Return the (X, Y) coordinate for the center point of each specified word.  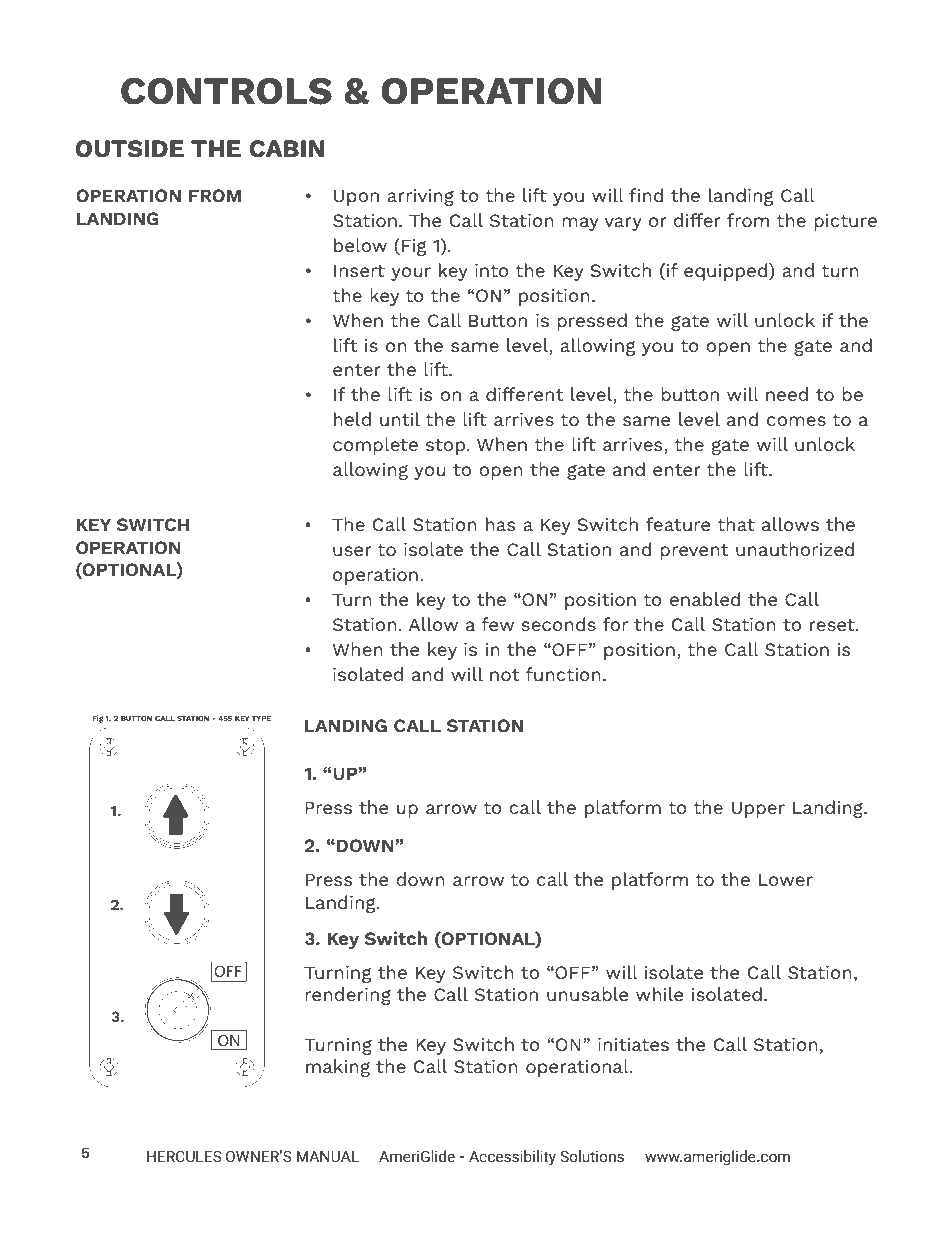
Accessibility (512, 1158)
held (352, 419)
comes (796, 421)
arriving (420, 197)
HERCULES (184, 1156)
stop (445, 447)
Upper (758, 809)
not (504, 675)
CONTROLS (226, 91)
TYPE (262, 719)
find (646, 195)
